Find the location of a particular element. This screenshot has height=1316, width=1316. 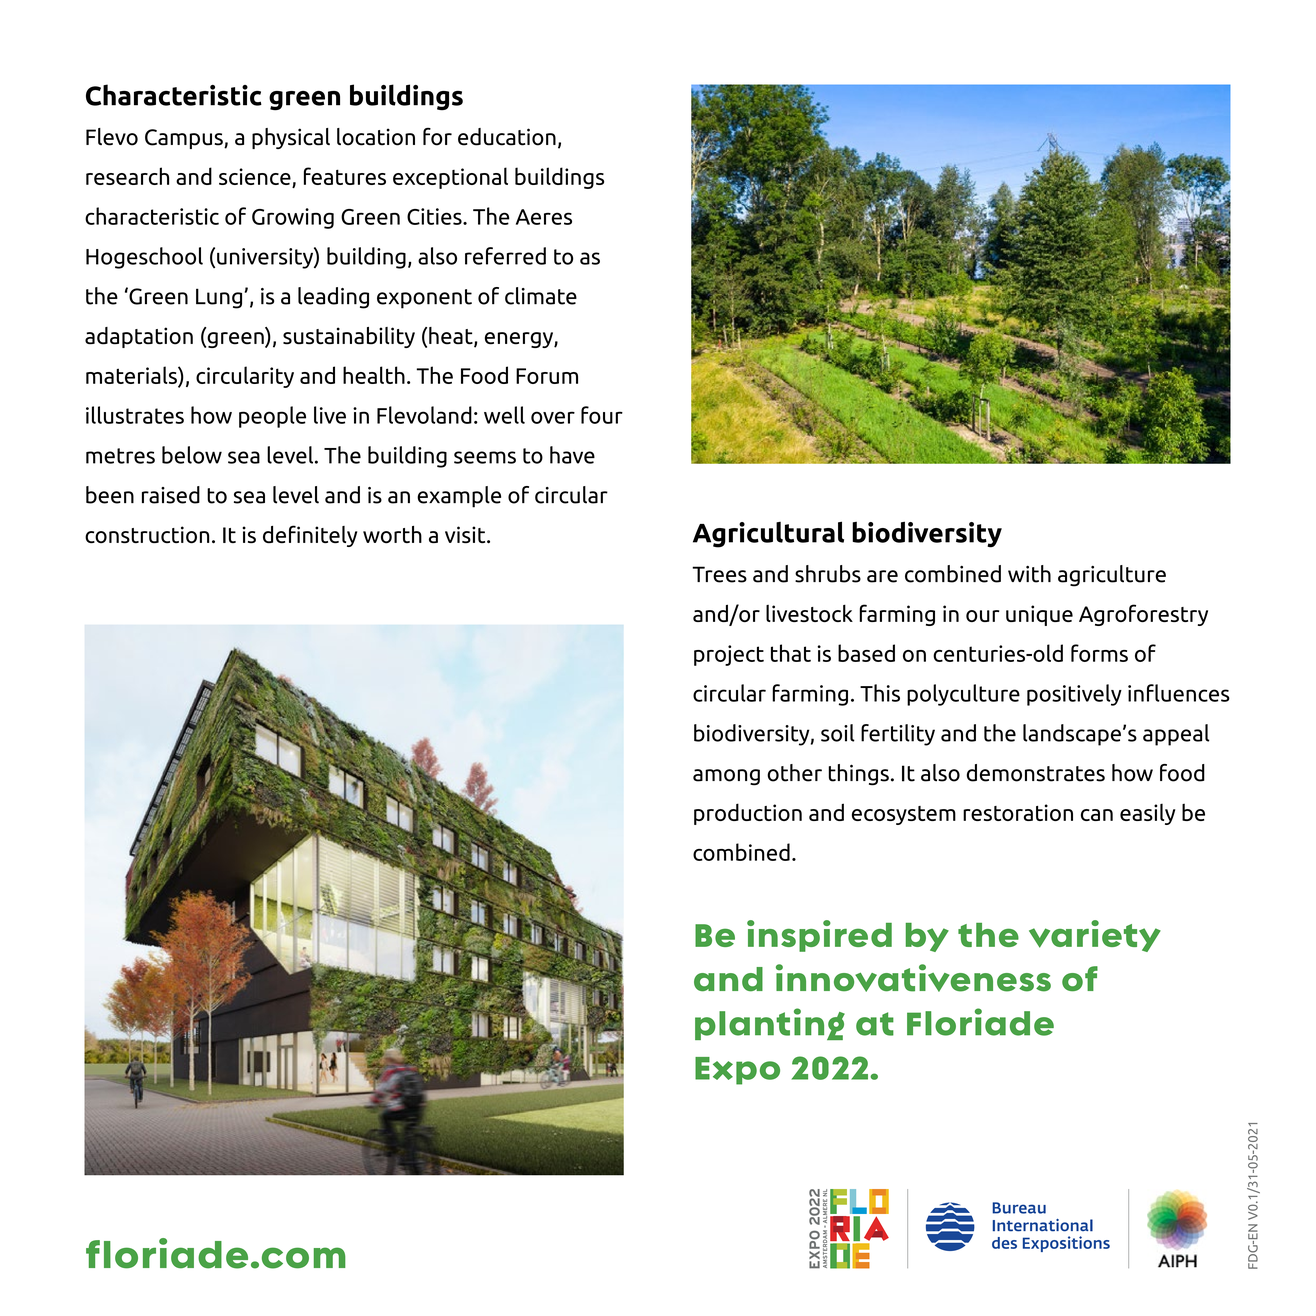

inspired is located at coordinates (819, 936).
